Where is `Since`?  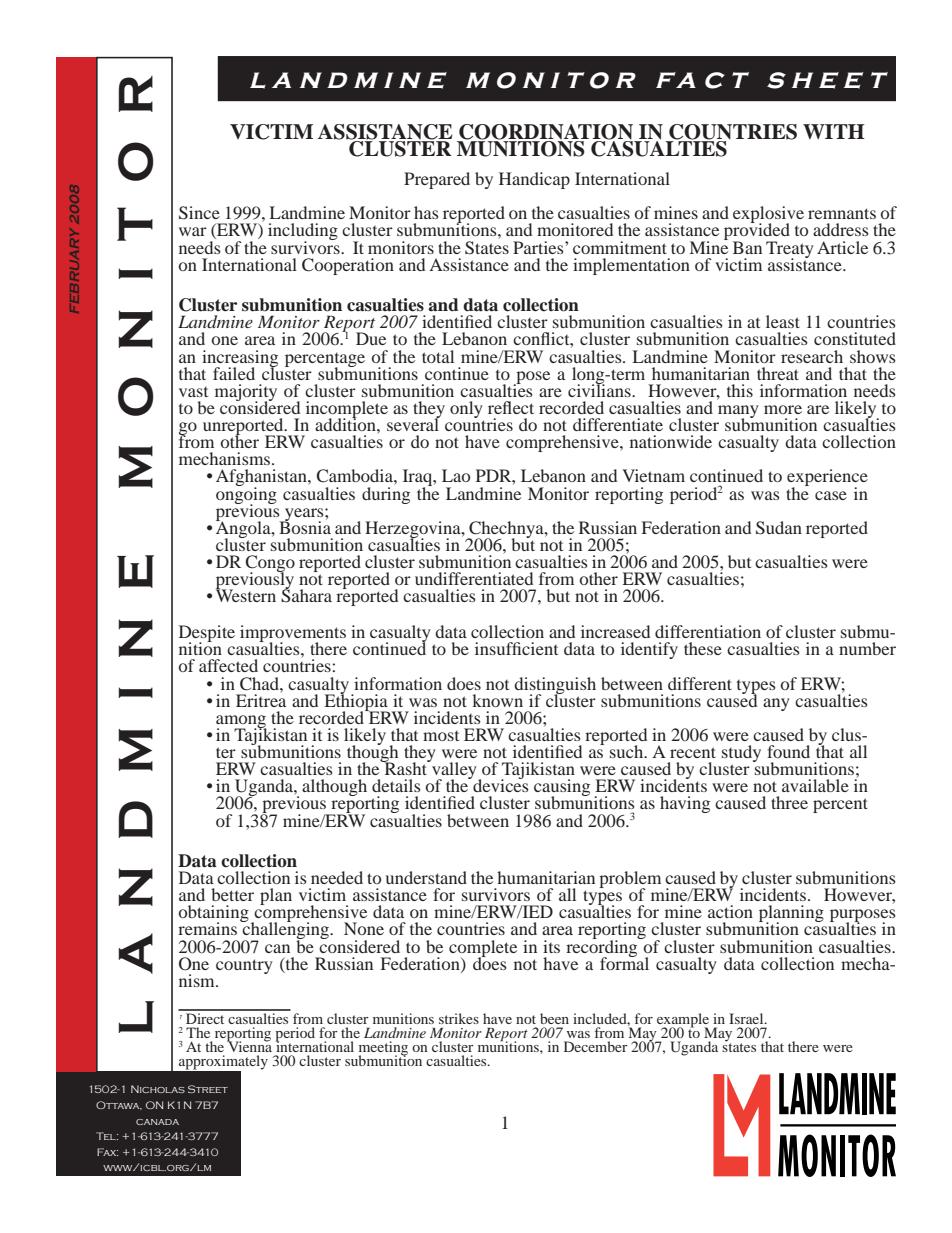
Since is located at coordinates (199, 213).
